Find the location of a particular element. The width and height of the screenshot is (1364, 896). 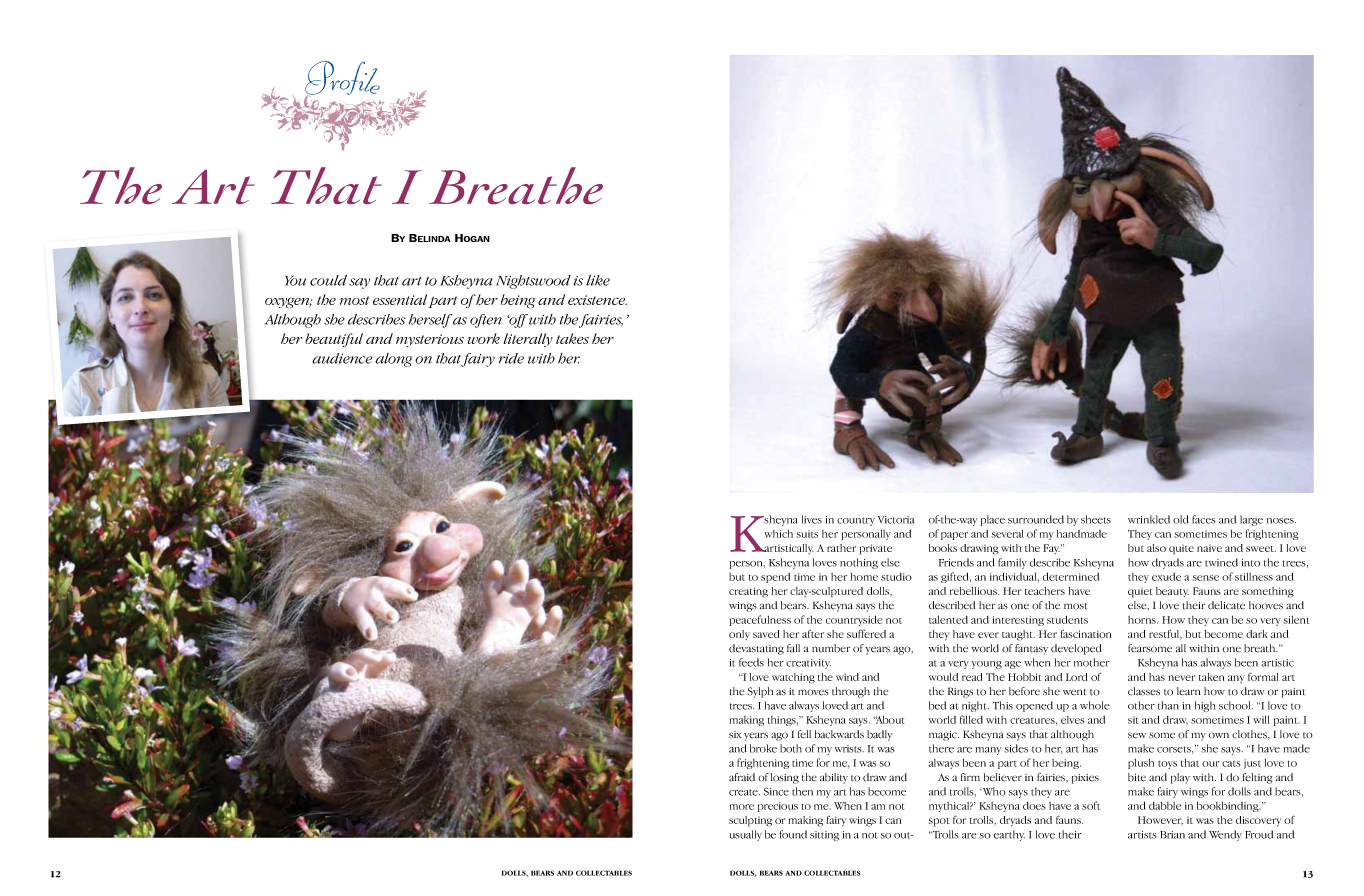

along is located at coordinates (393, 360).
